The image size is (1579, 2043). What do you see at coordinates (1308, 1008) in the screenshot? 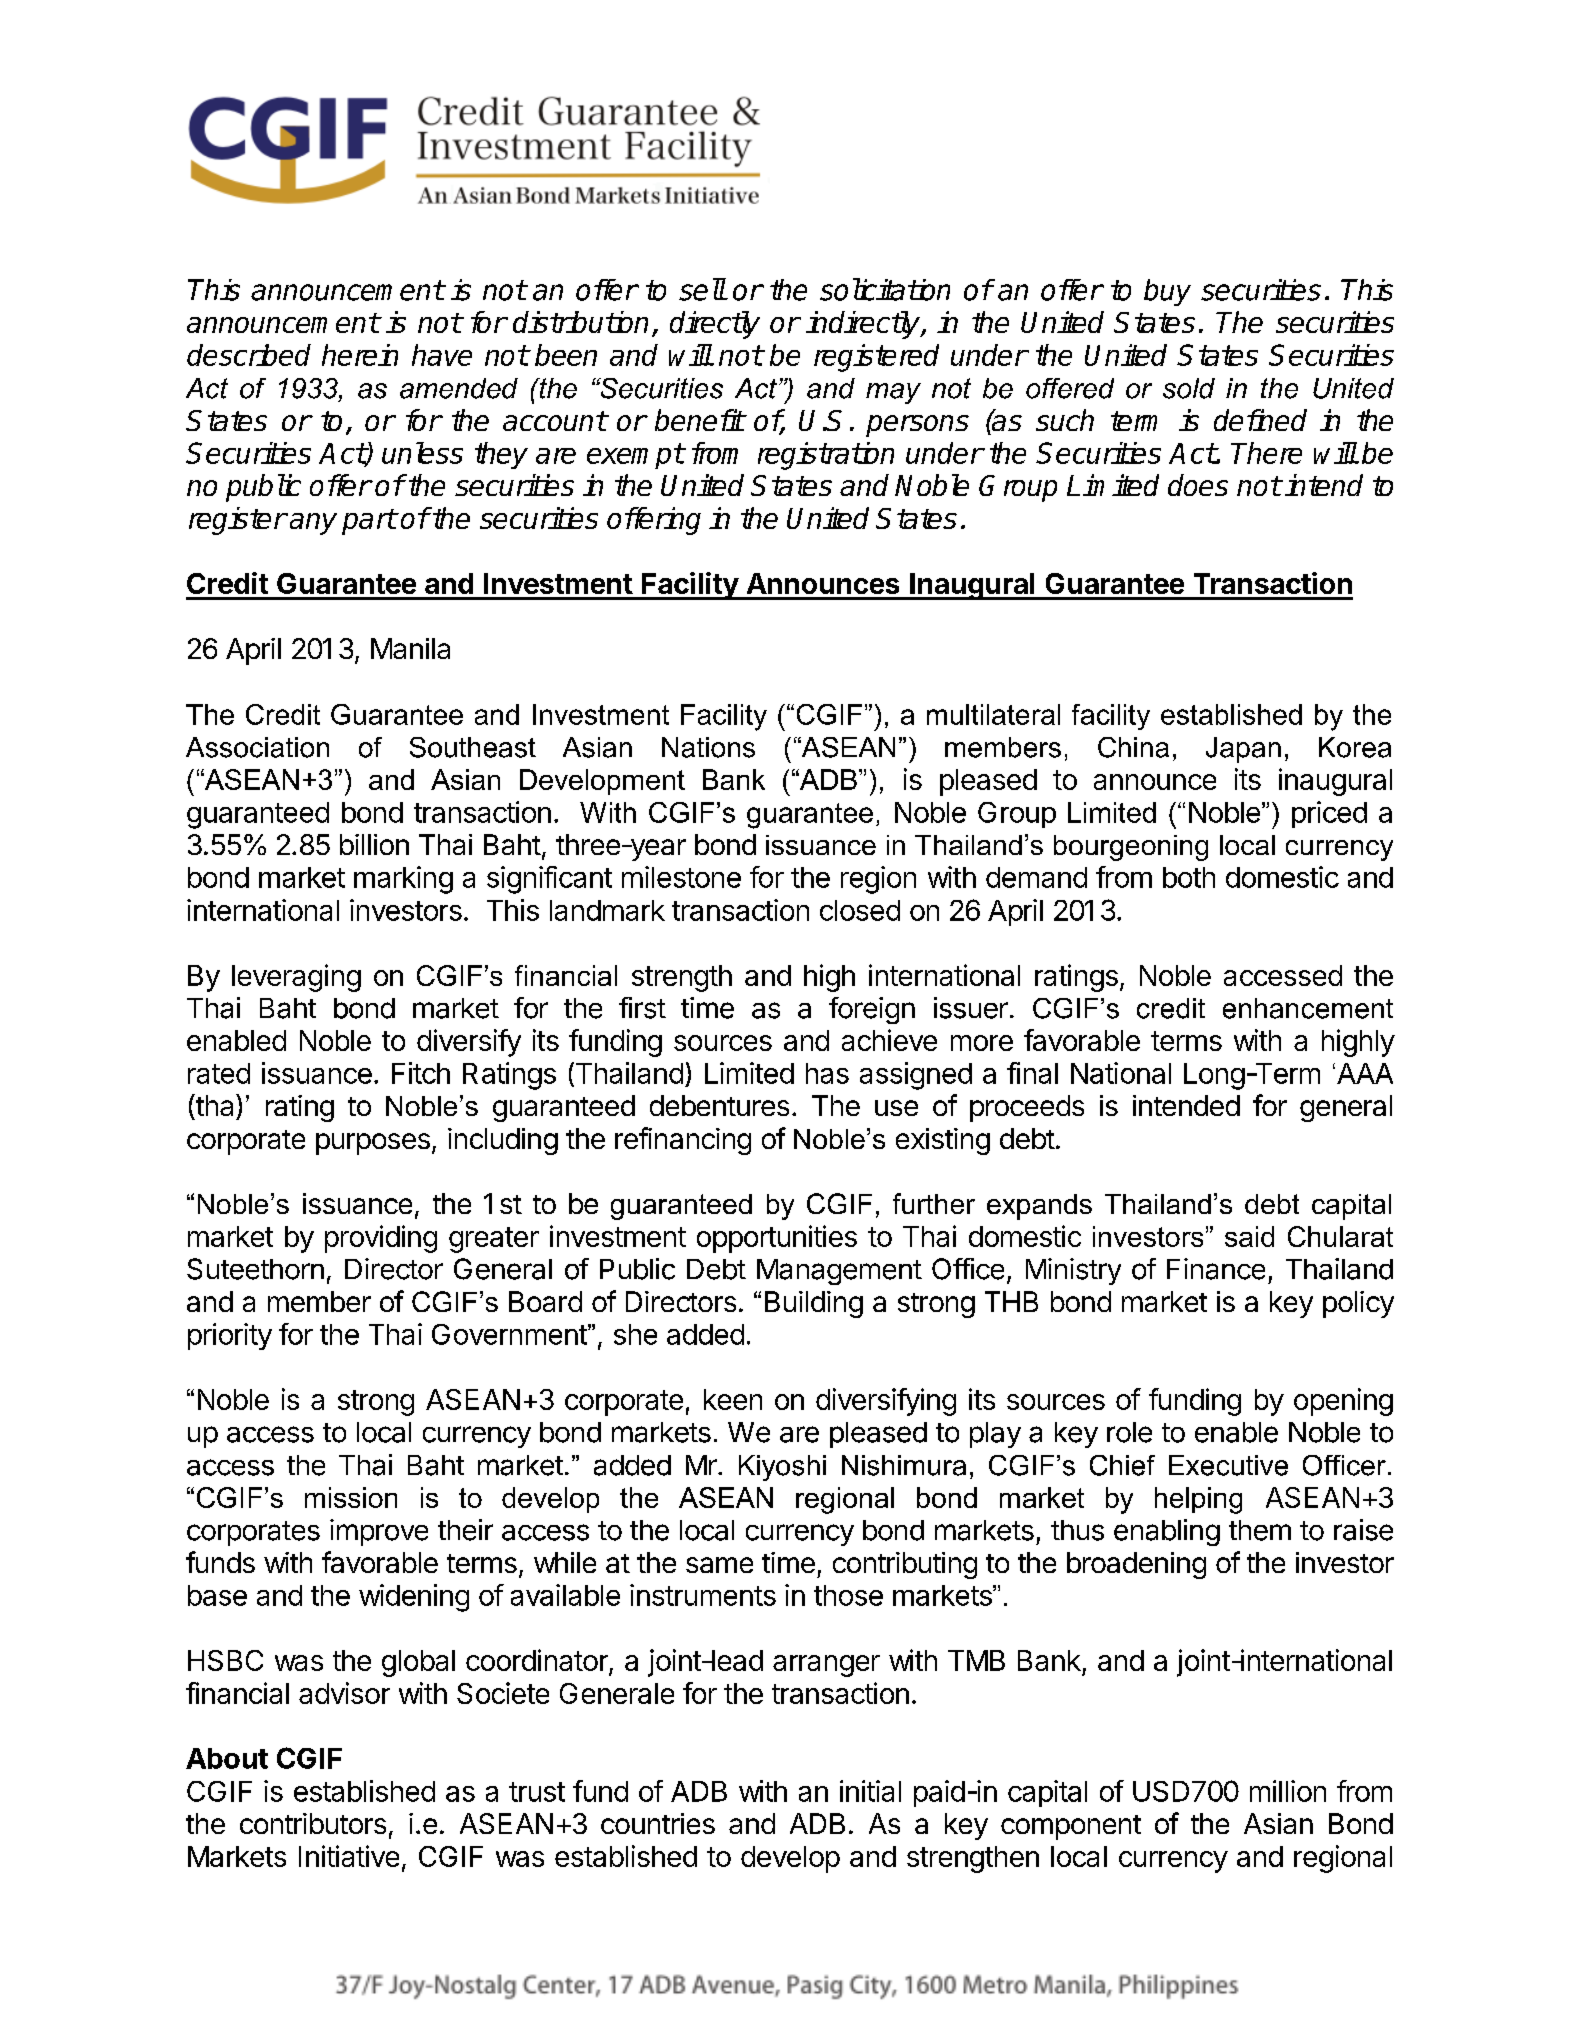
I see `enhancement` at bounding box center [1308, 1008].
